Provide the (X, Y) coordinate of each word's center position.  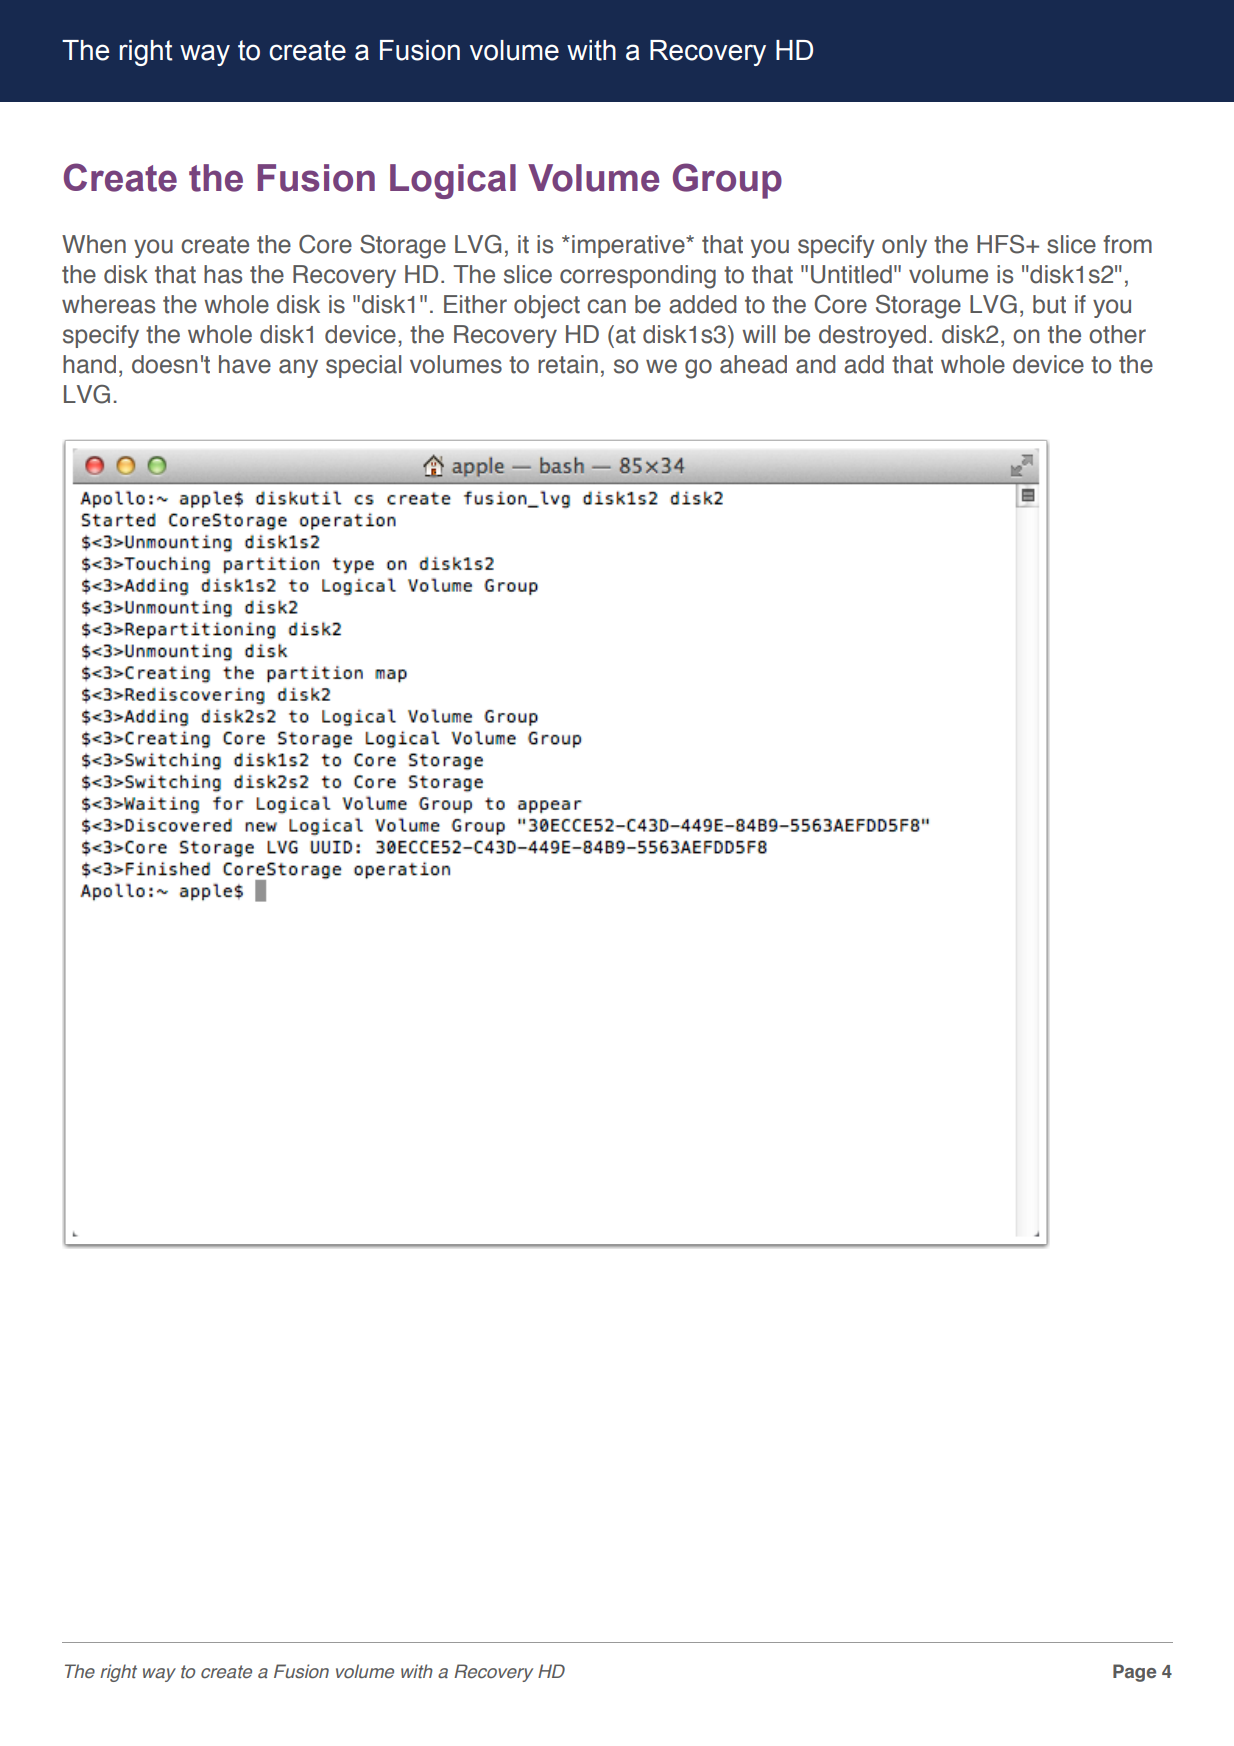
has (223, 274)
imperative (629, 246)
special (363, 366)
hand (89, 364)
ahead (753, 364)
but (1049, 304)
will (758, 334)
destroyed (872, 336)
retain (568, 364)
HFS (1002, 244)
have (245, 364)
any (298, 368)
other (1117, 334)
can (606, 306)
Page (1134, 1673)
